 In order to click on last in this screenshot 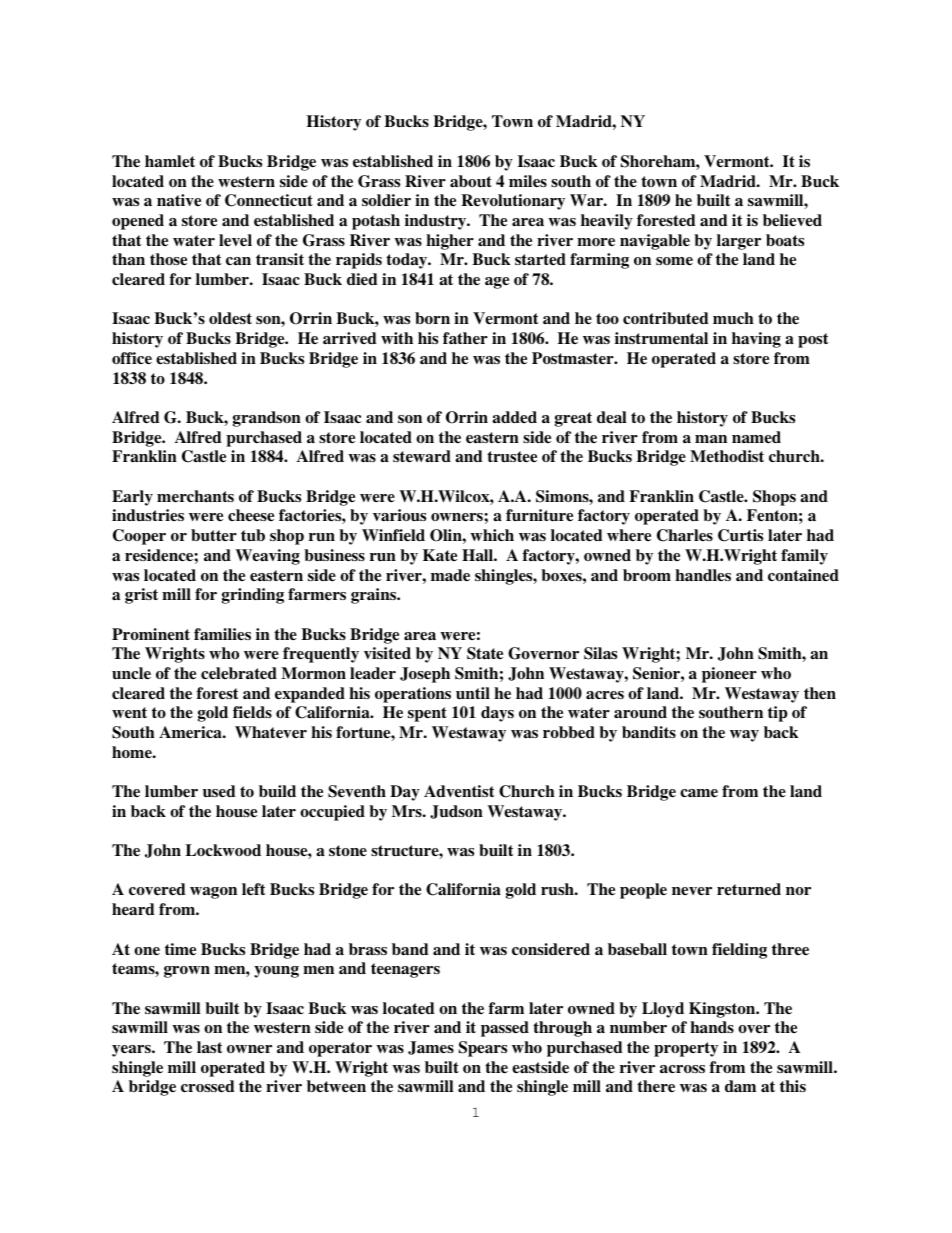, I will do `click(210, 1047)`.
